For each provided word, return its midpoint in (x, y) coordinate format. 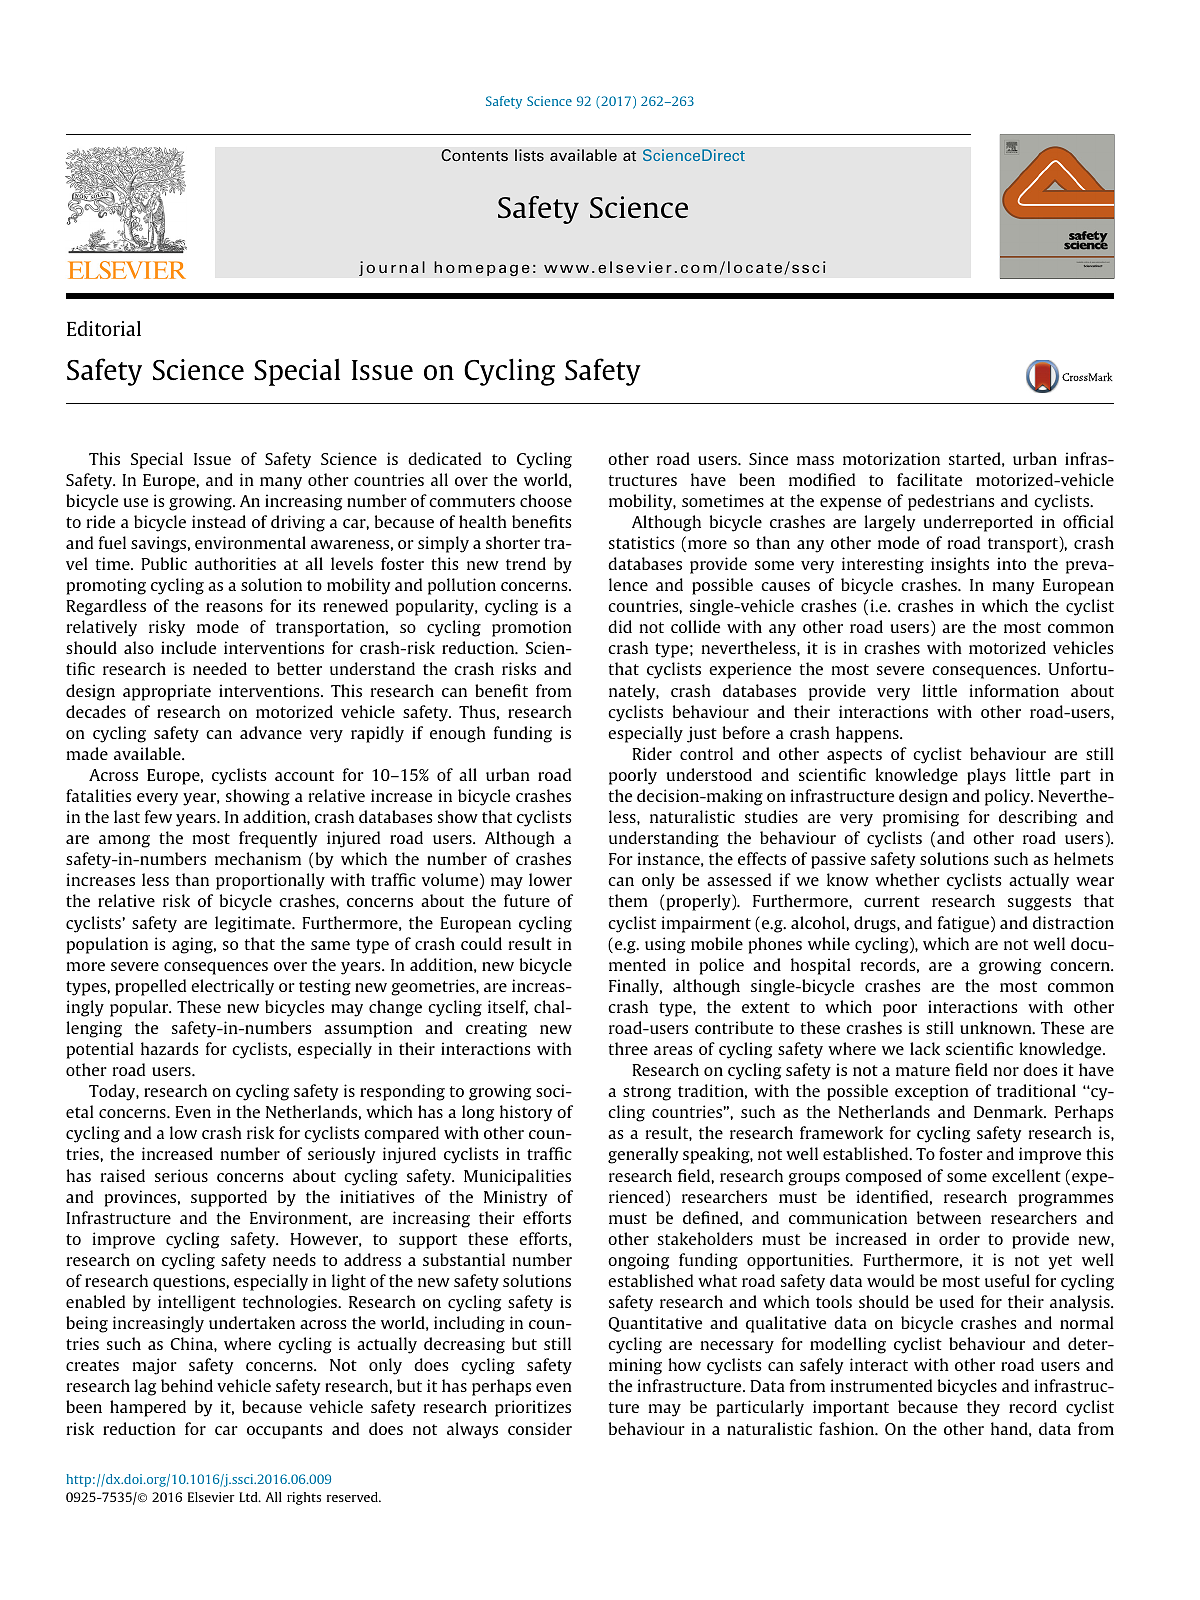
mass (815, 460)
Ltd (249, 1497)
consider (540, 1428)
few (158, 816)
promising (921, 818)
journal (392, 268)
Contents (474, 155)
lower (550, 879)
